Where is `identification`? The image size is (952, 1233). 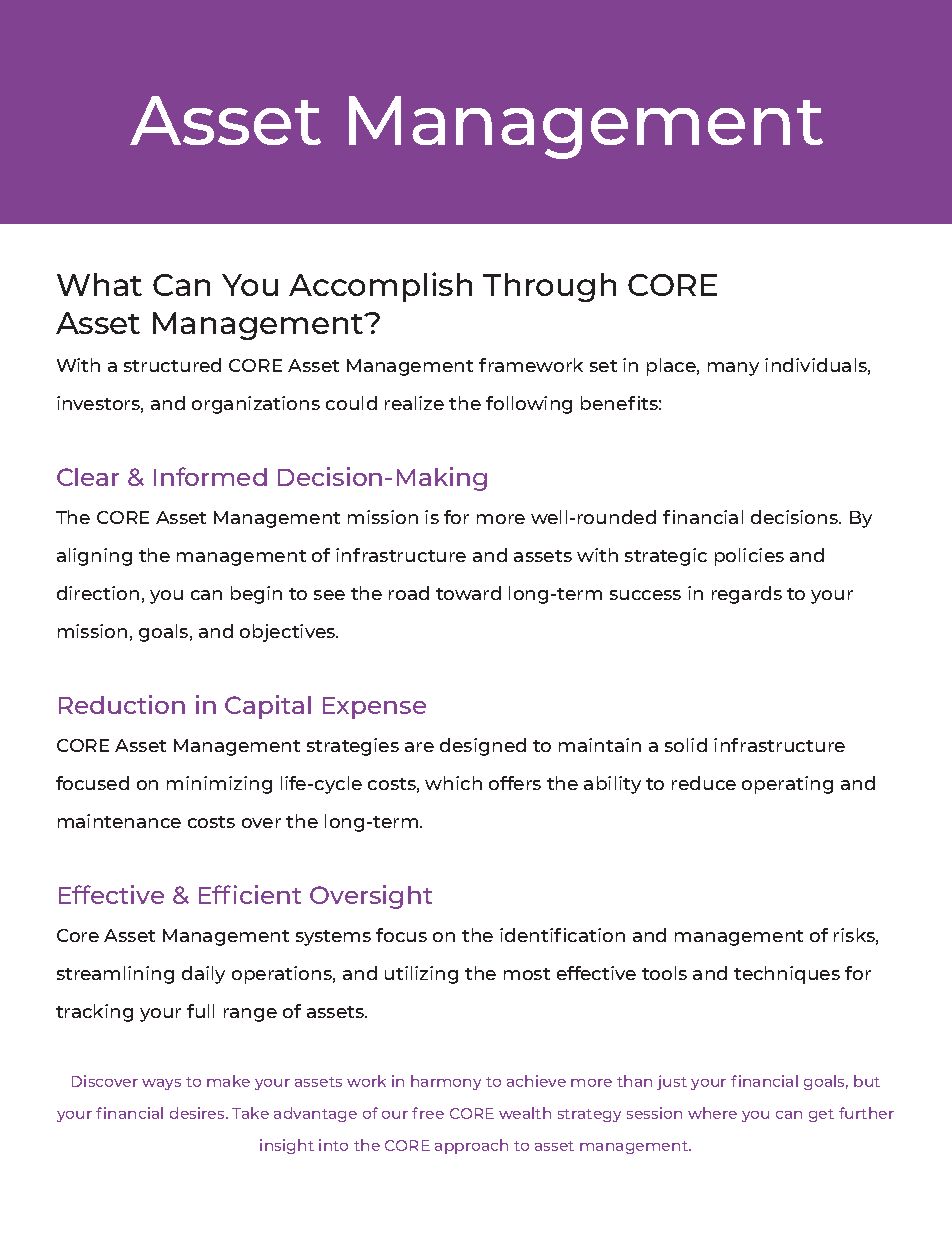
identification is located at coordinates (562, 935).
